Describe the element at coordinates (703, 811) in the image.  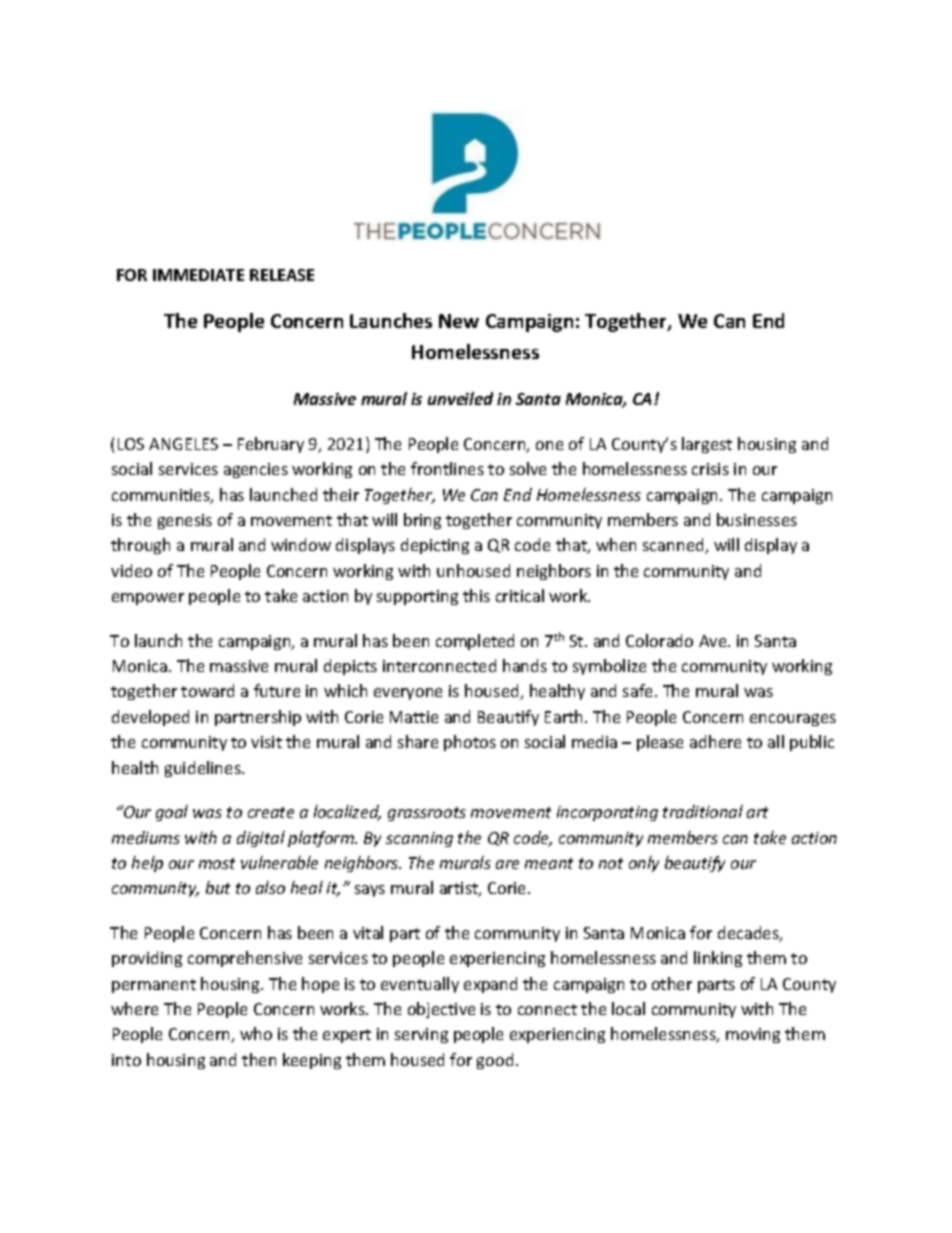
I see `traditional` at that location.
